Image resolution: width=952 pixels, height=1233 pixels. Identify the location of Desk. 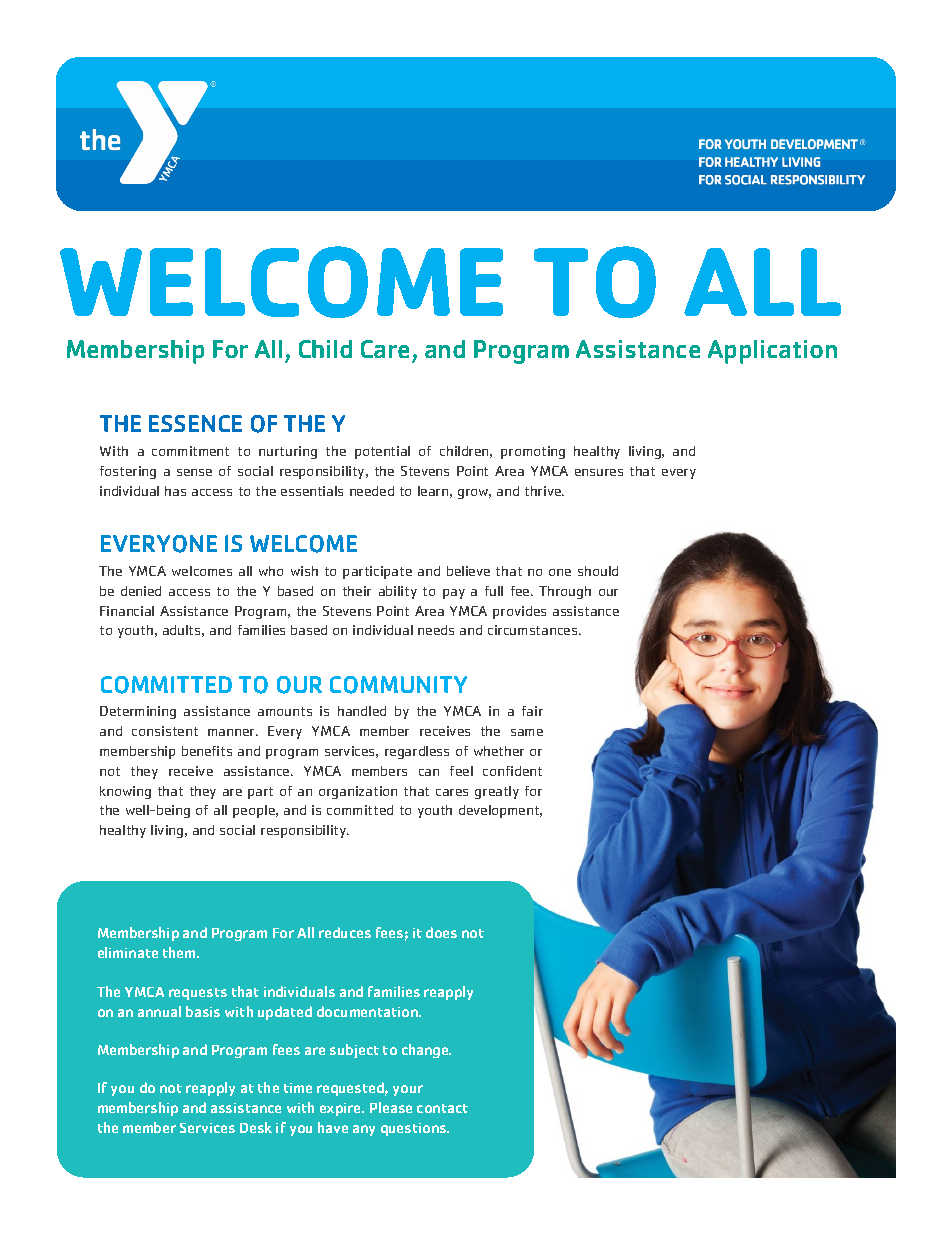
(256, 1127).
